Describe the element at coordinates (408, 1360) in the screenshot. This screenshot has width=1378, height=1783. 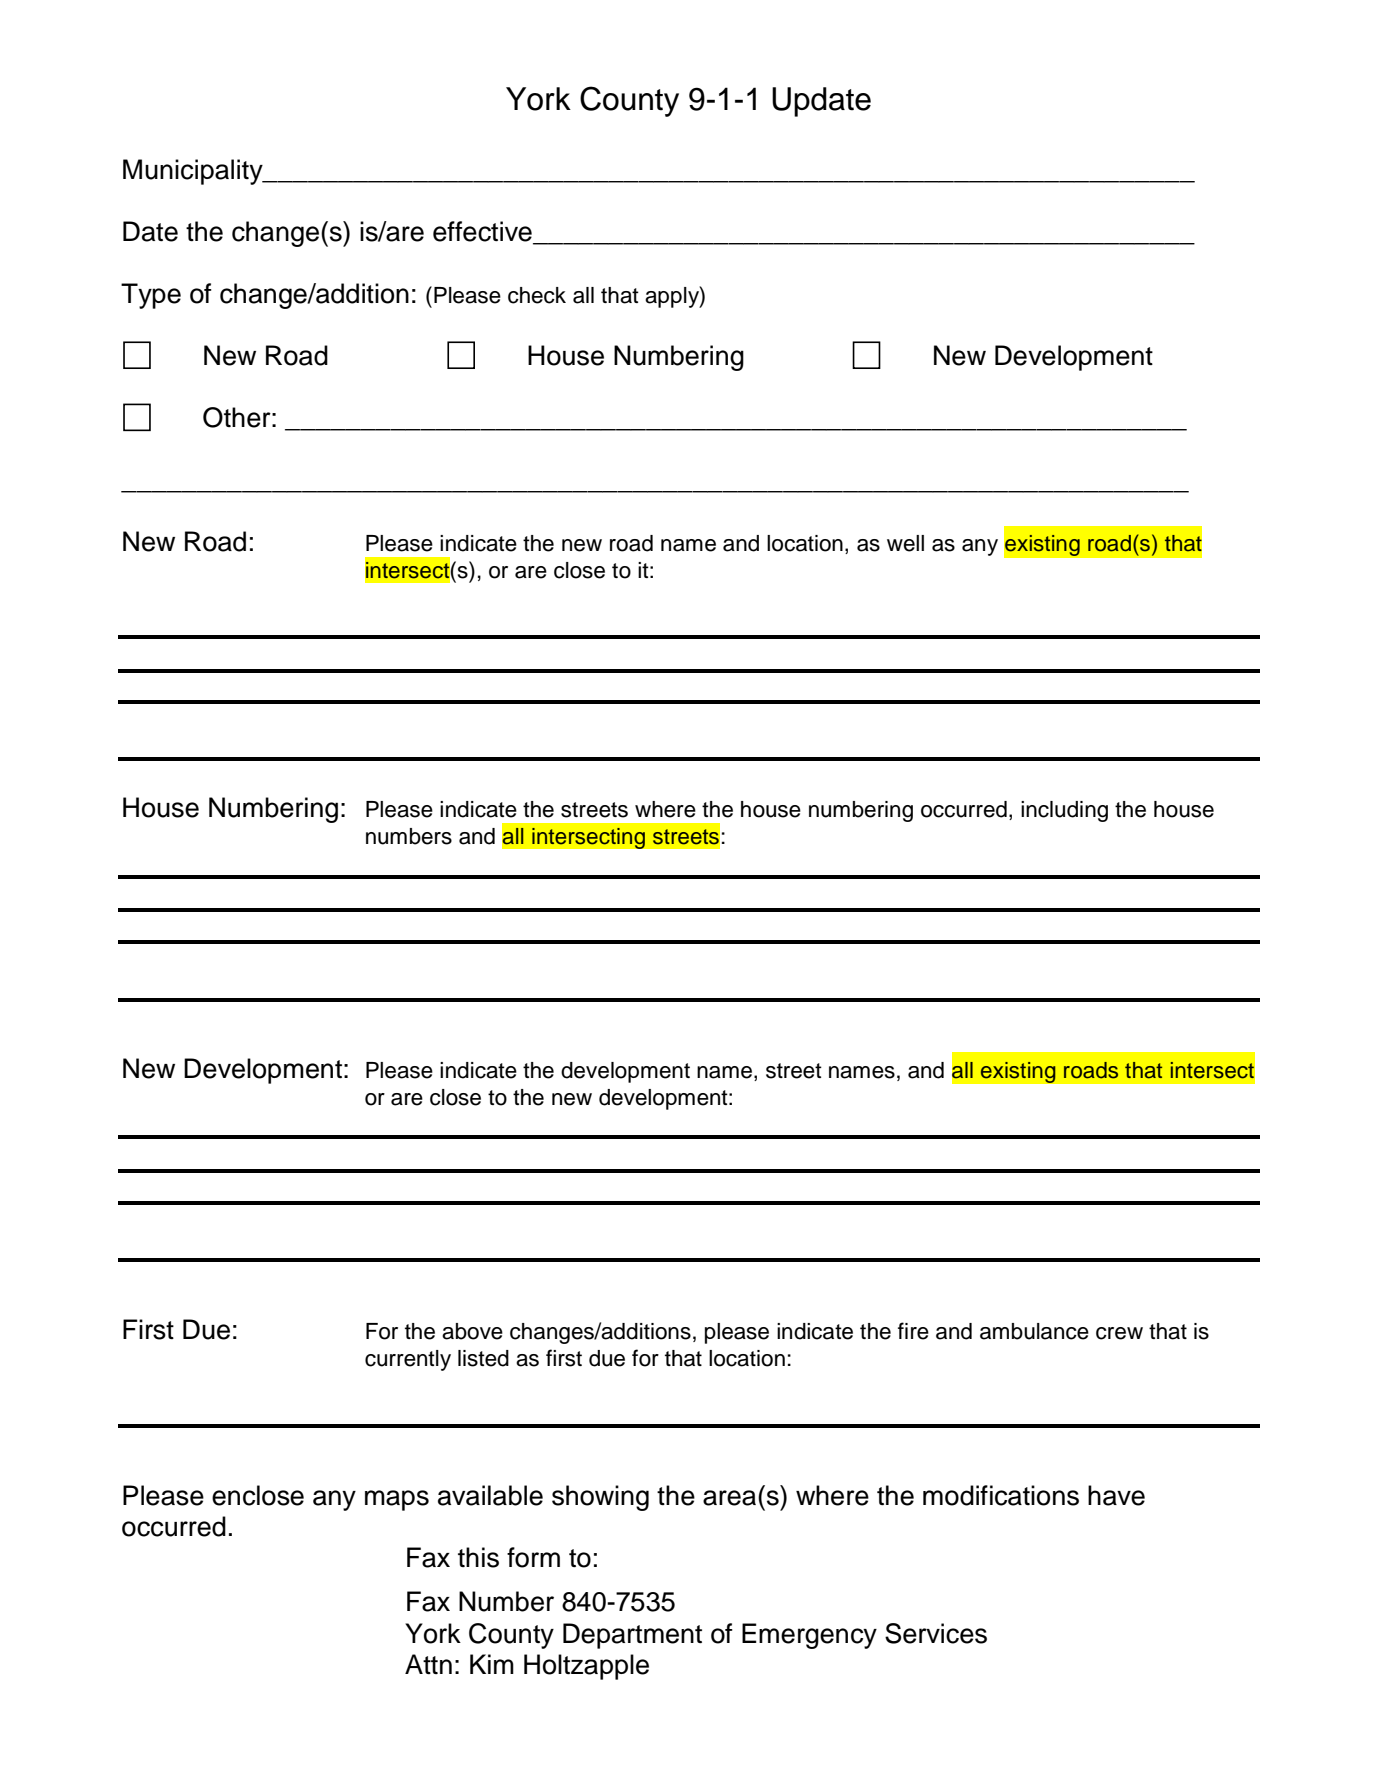
I see `currently` at that location.
